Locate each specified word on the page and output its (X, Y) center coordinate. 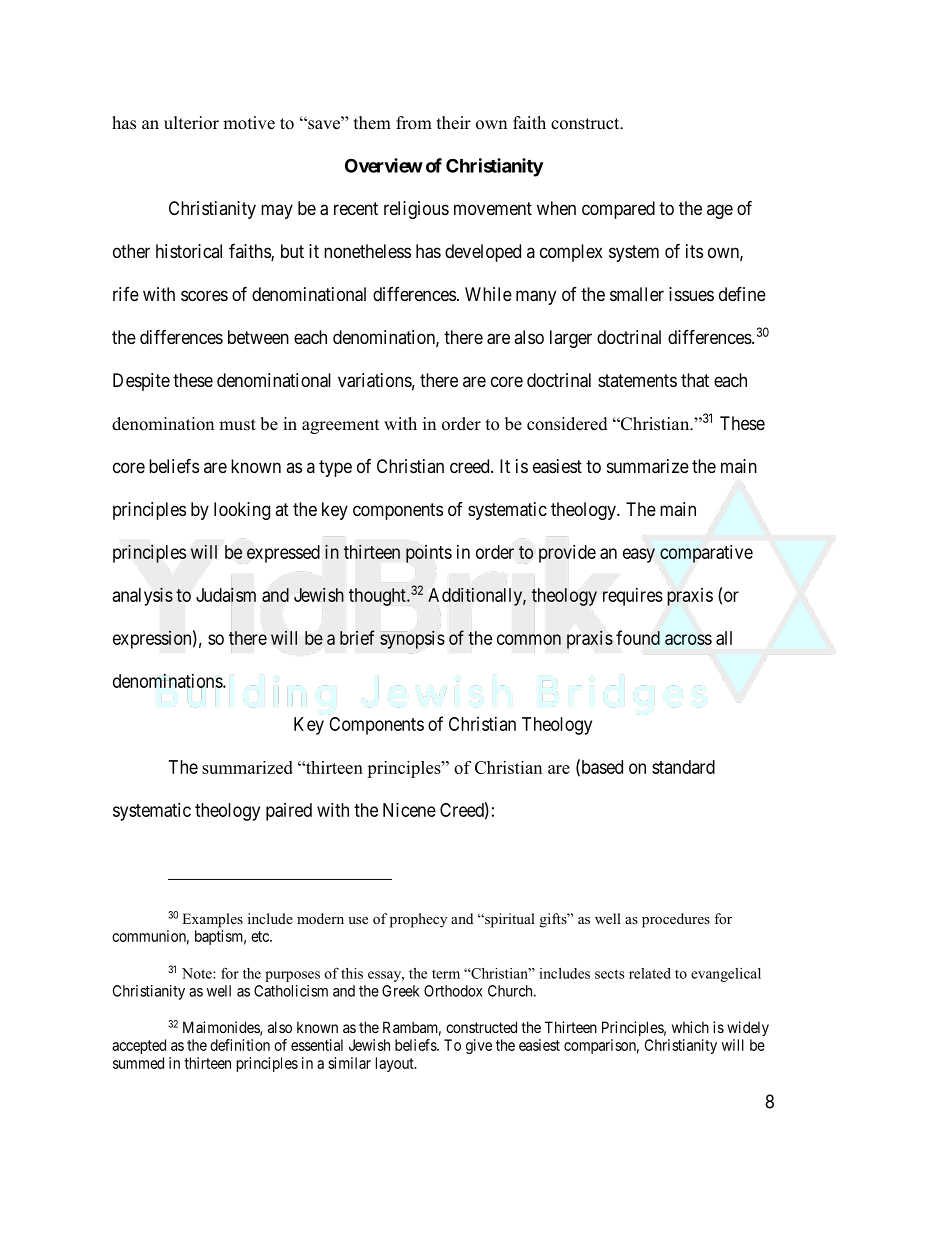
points (429, 554)
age (720, 211)
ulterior (191, 123)
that (695, 380)
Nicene (409, 810)
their (454, 123)
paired (289, 812)
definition (240, 1045)
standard (683, 767)
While (488, 294)
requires (633, 597)
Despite (141, 382)
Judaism (226, 594)
